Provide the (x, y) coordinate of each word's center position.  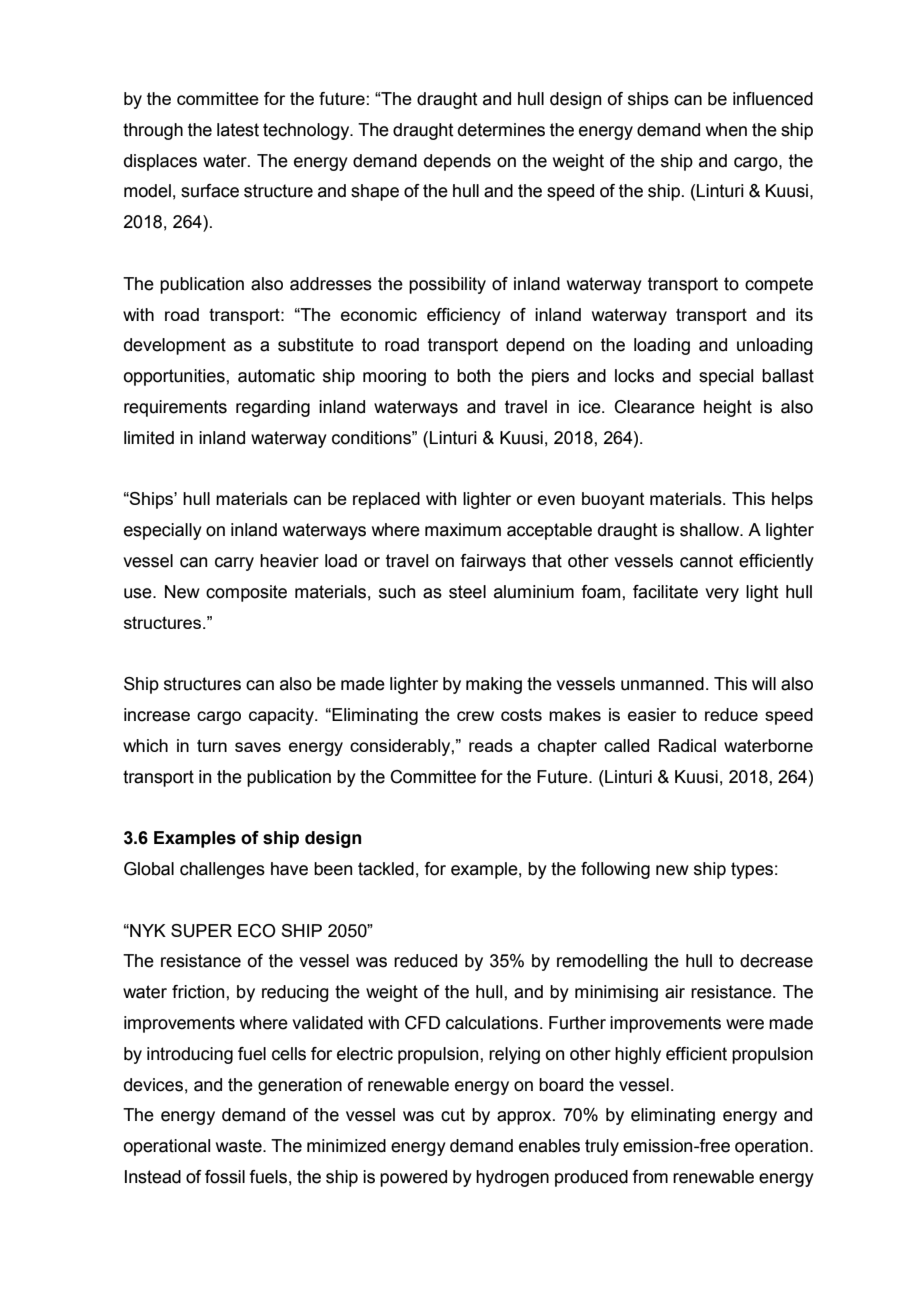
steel (467, 592)
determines (501, 130)
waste (240, 1146)
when (726, 130)
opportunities (175, 377)
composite (246, 593)
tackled (386, 869)
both (474, 376)
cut (453, 1115)
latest (238, 130)
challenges (222, 870)
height (728, 408)
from (650, 1177)
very (722, 595)
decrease (776, 961)
